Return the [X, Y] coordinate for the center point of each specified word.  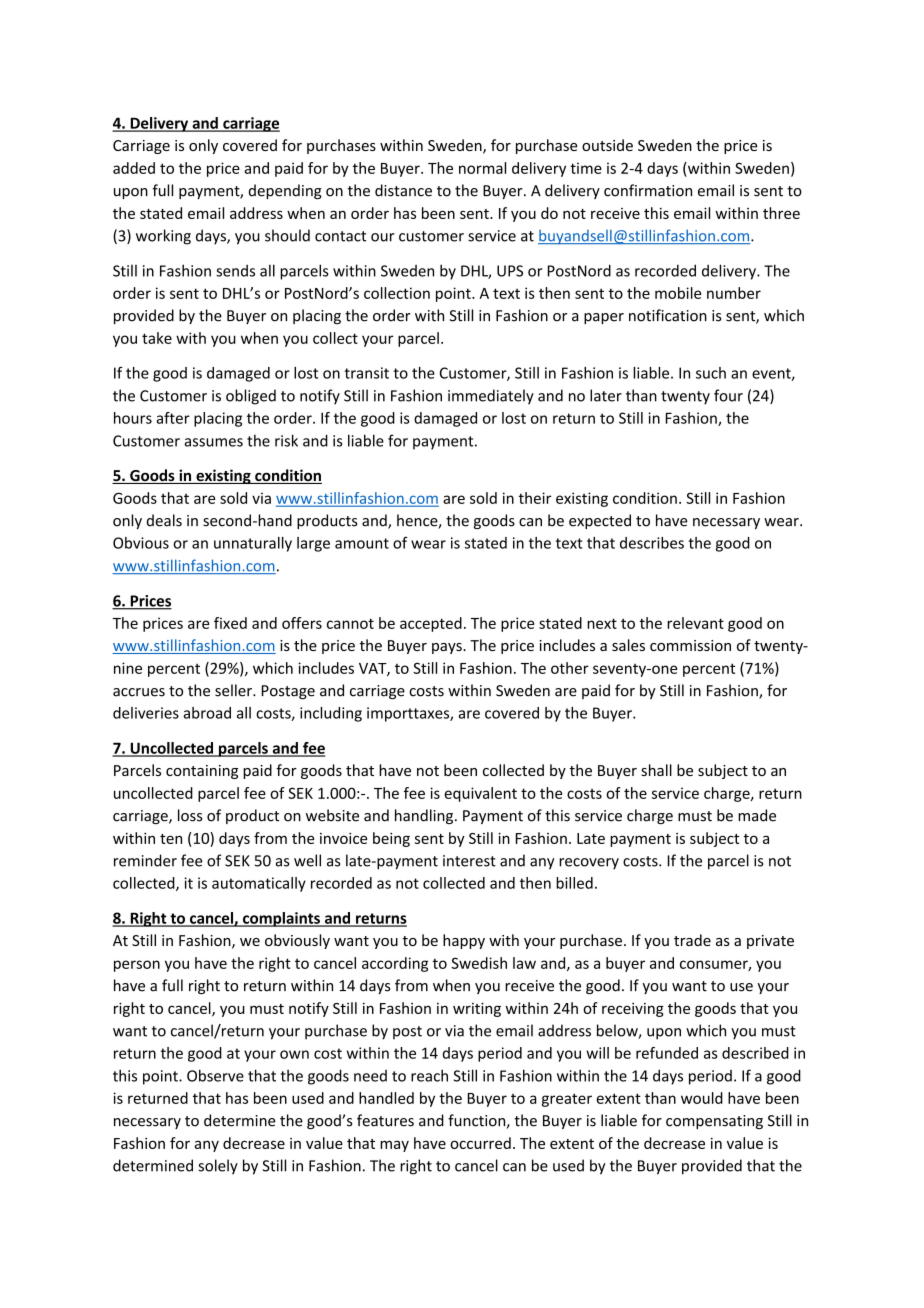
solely [218, 1167]
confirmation [648, 190]
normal [482, 168]
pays [448, 648]
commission [690, 645]
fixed [230, 623]
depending [285, 191]
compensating [714, 1122]
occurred [480, 1143]
